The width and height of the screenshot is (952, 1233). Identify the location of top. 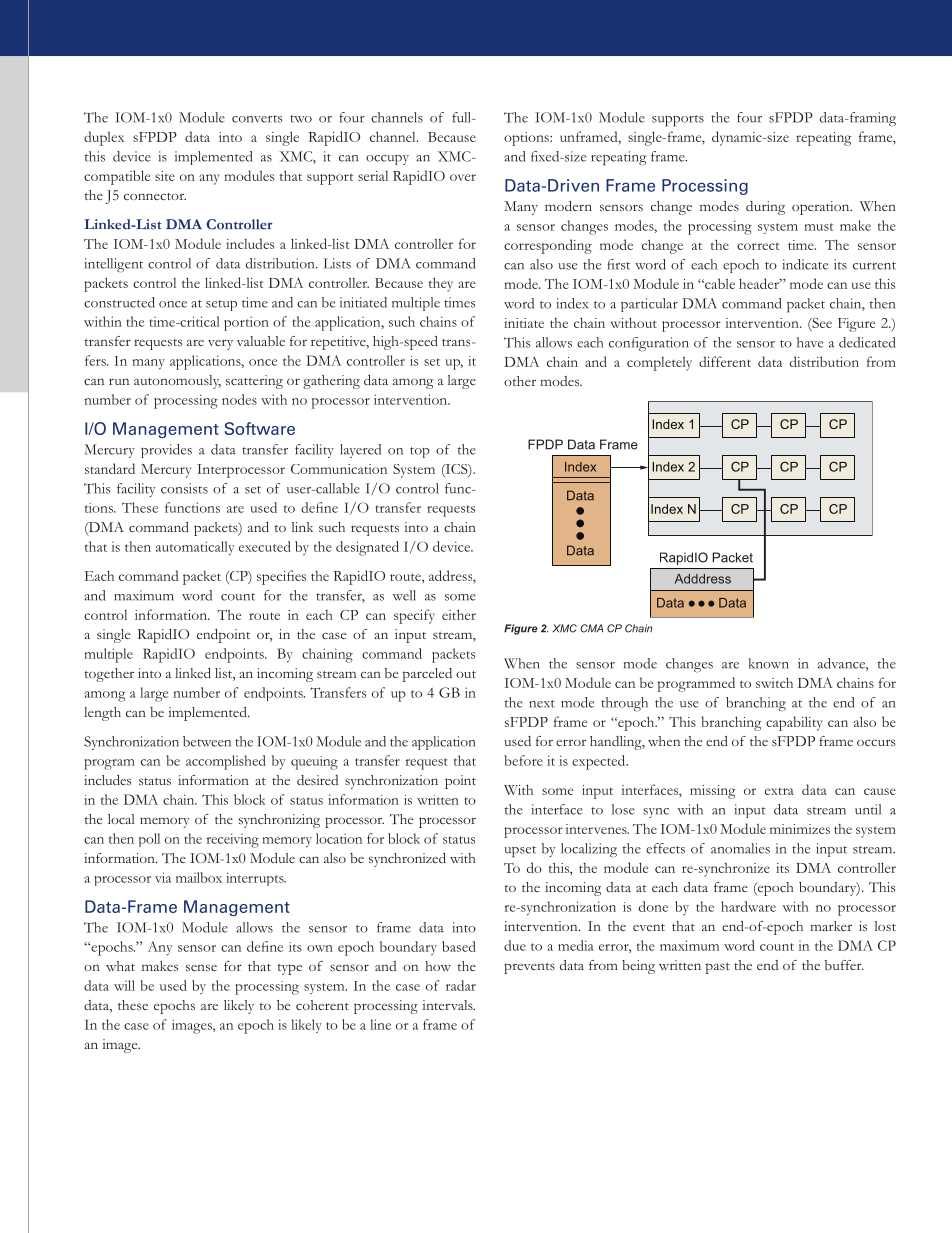
(420, 452).
